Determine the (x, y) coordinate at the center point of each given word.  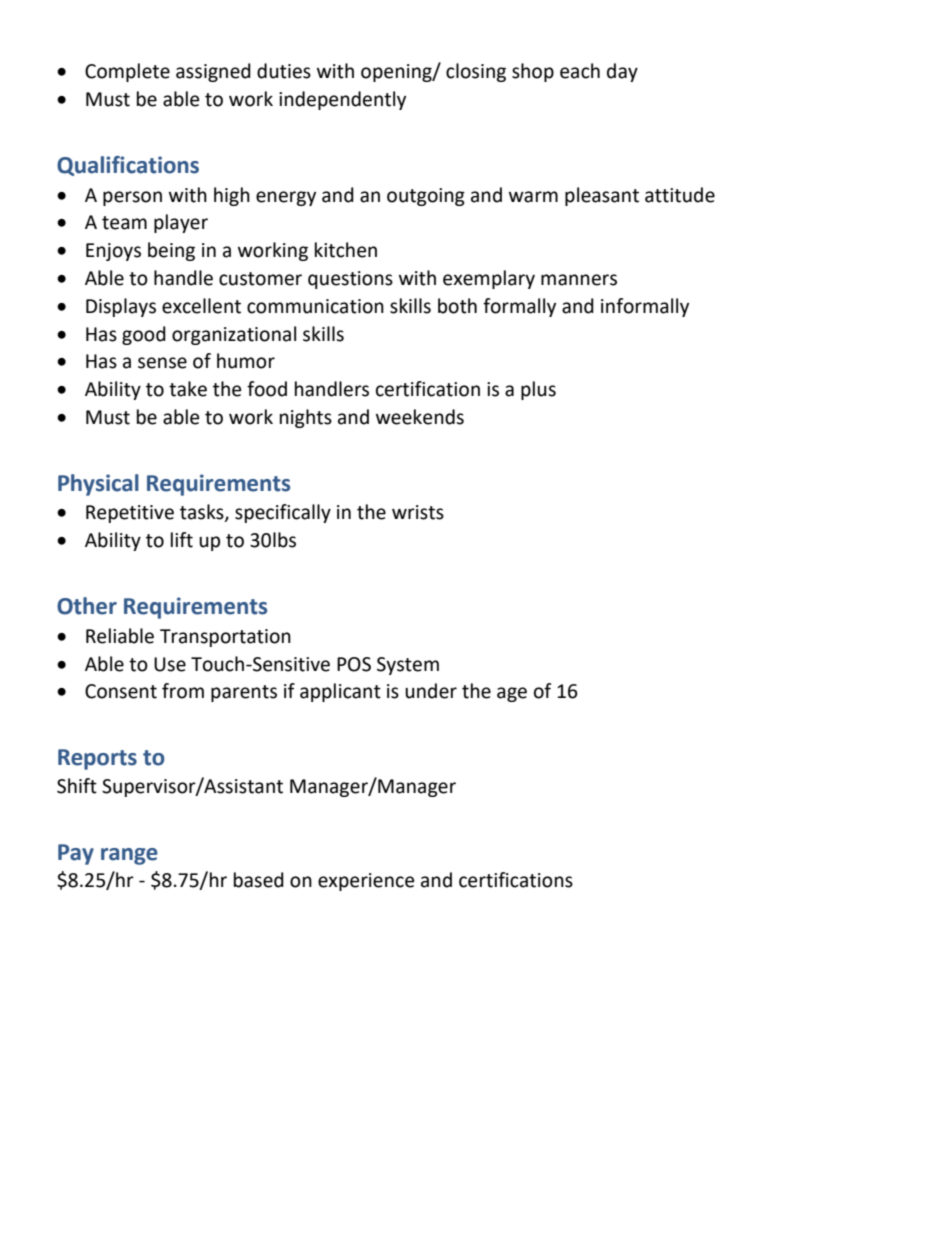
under (431, 691)
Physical (98, 485)
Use (170, 664)
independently (342, 100)
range (129, 856)
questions (350, 280)
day (622, 72)
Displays (121, 307)
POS (354, 664)
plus (538, 390)
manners (579, 280)
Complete (127, 72)
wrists (418, 512)
